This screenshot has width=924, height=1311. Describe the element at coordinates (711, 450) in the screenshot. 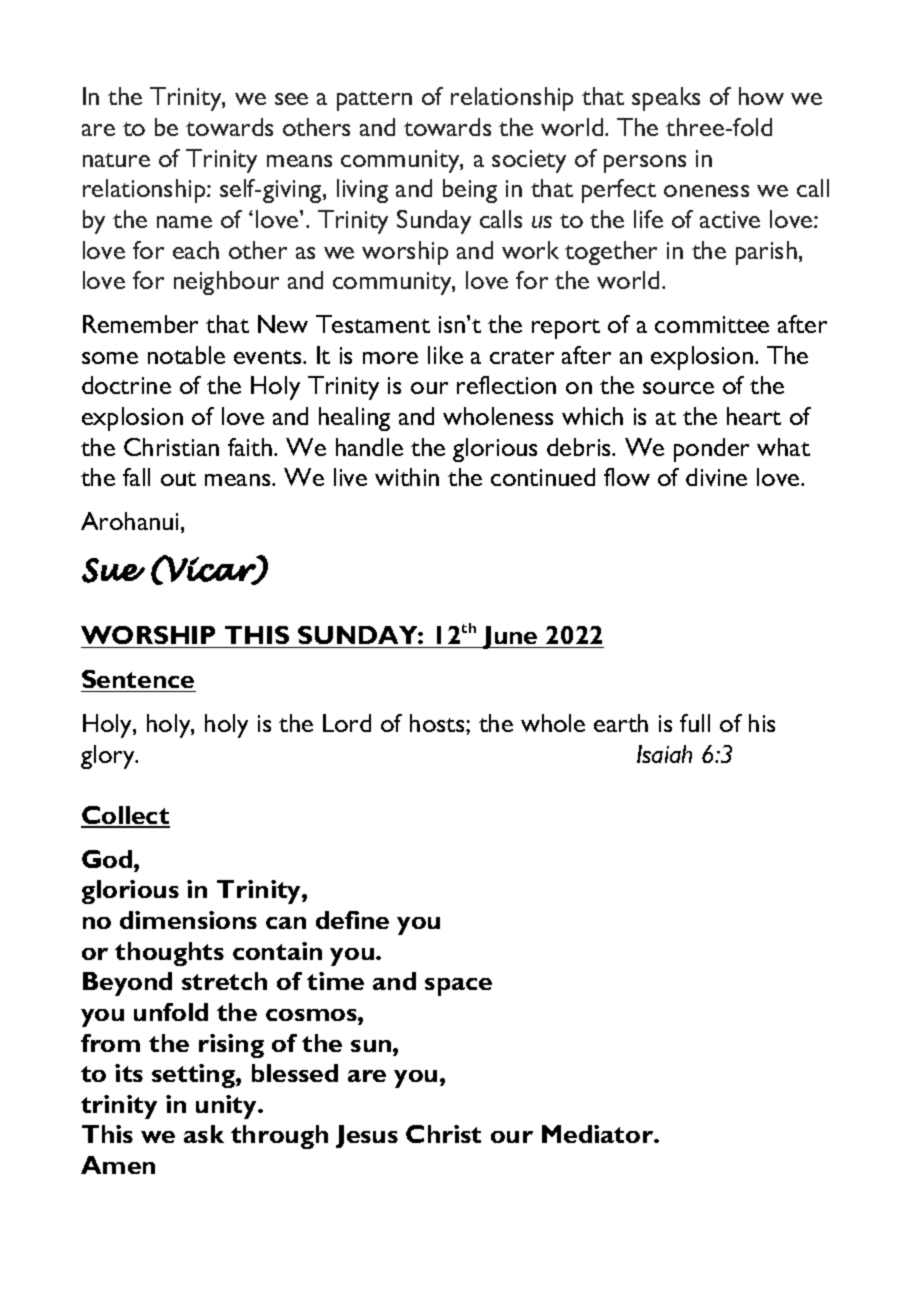

I see `ponder` at that location.
